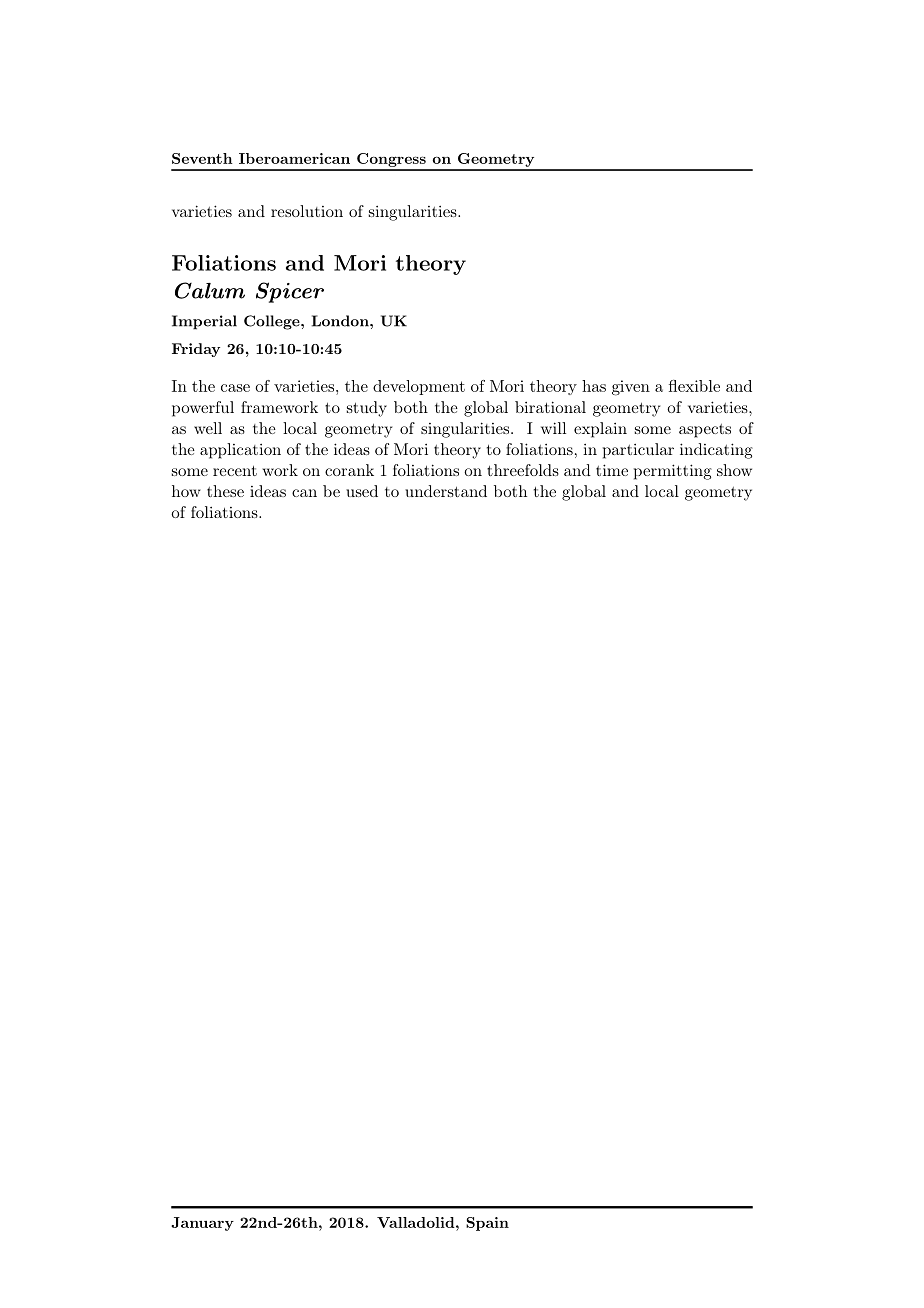 This screenshot has width=924, height=1308. I want to click on flexible, so click(694, 386).
